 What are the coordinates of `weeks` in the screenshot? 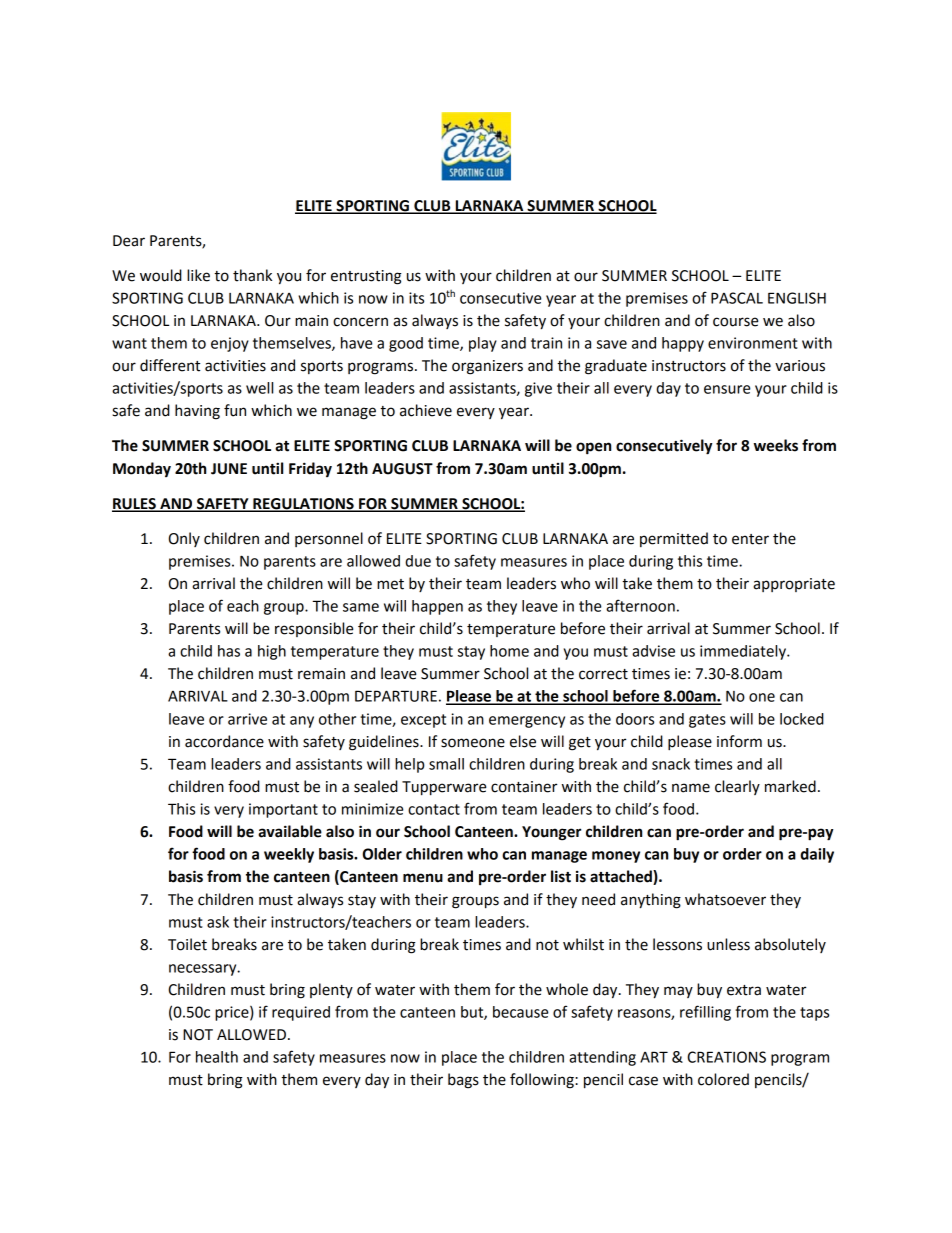 It's located at (776, 445).
